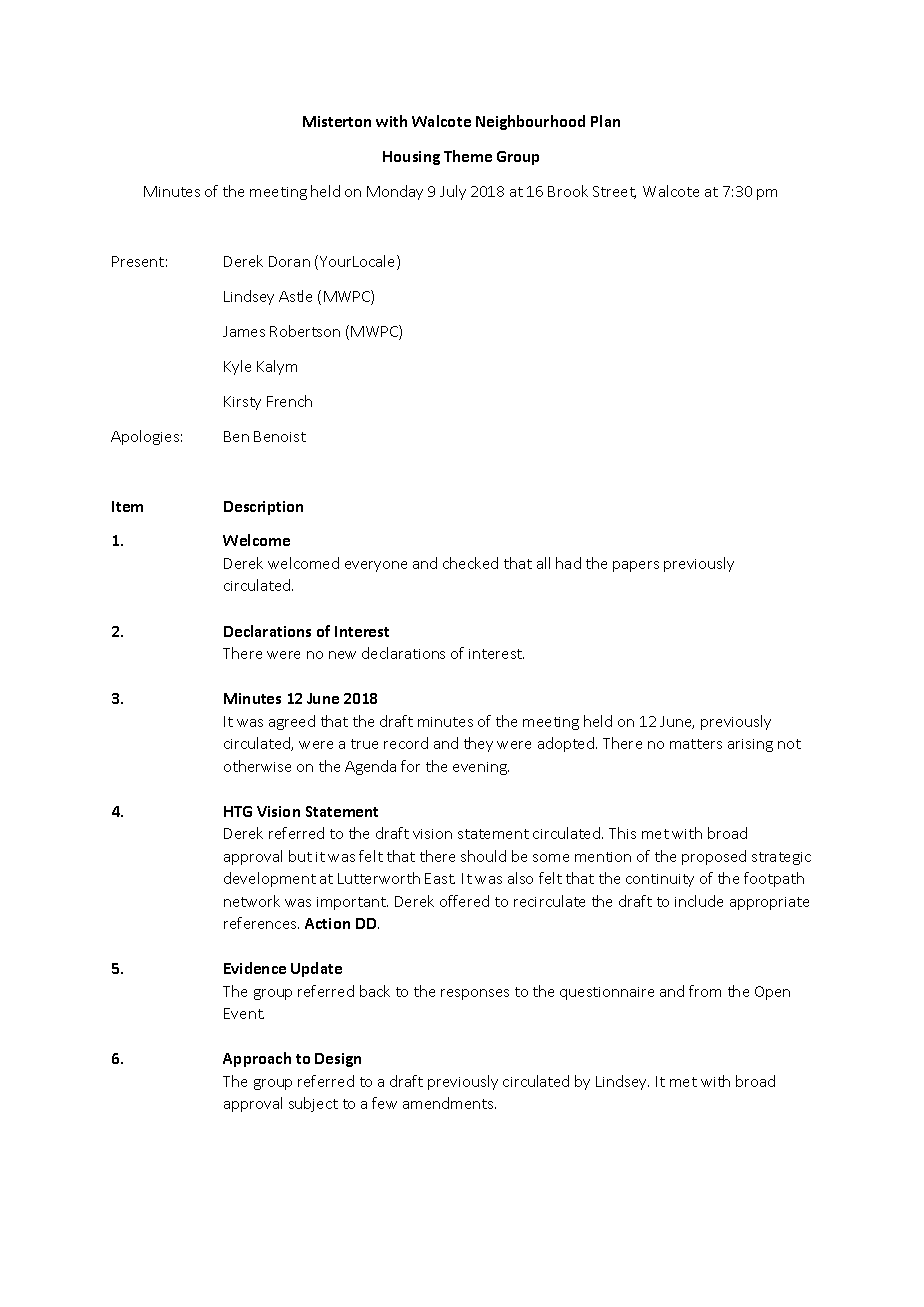 This document has height=1307, width=924. Describe the element at coordinates (257, 1059) in the document. I see `Approach` at that location.
